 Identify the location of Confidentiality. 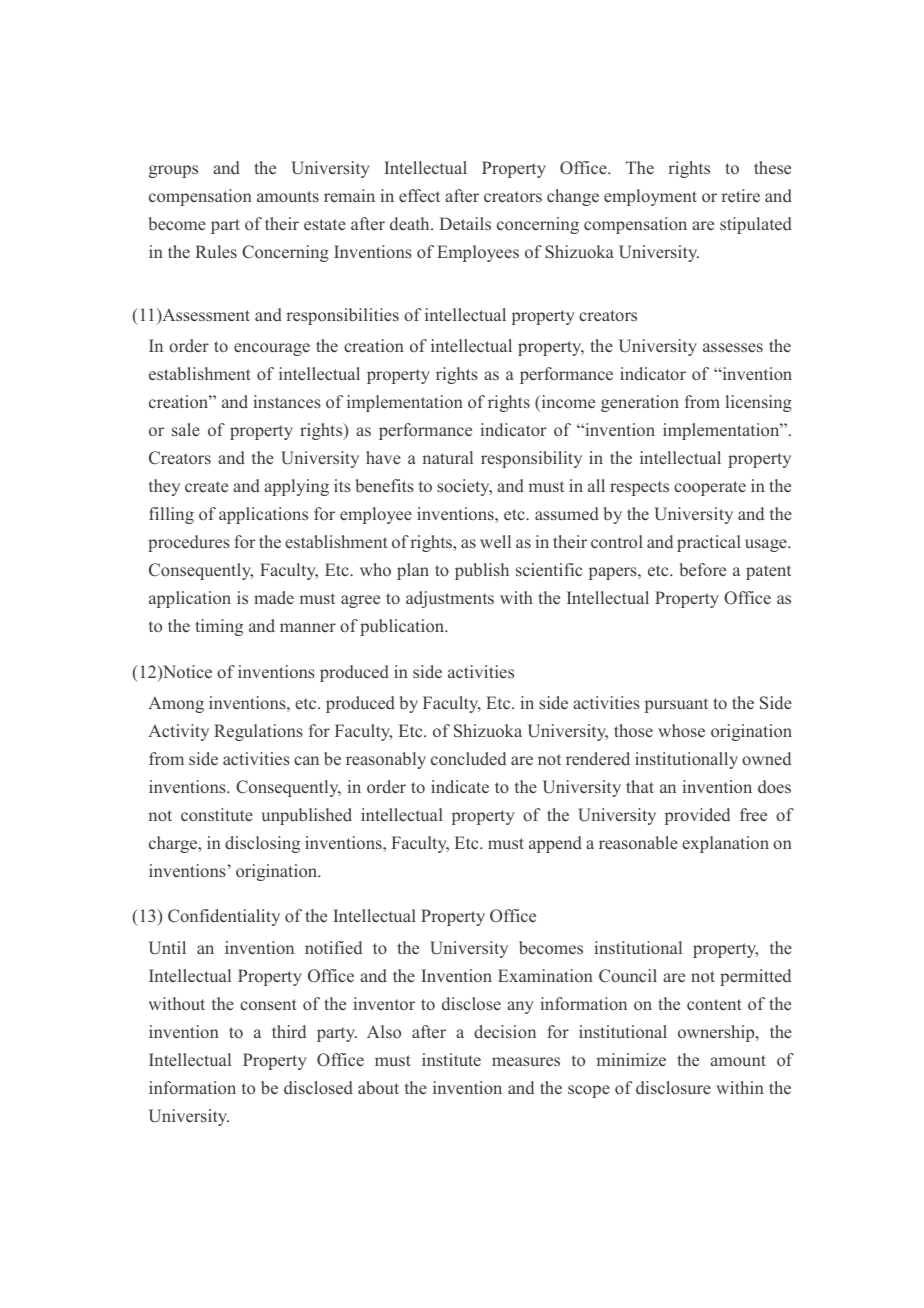
(224, 917).
